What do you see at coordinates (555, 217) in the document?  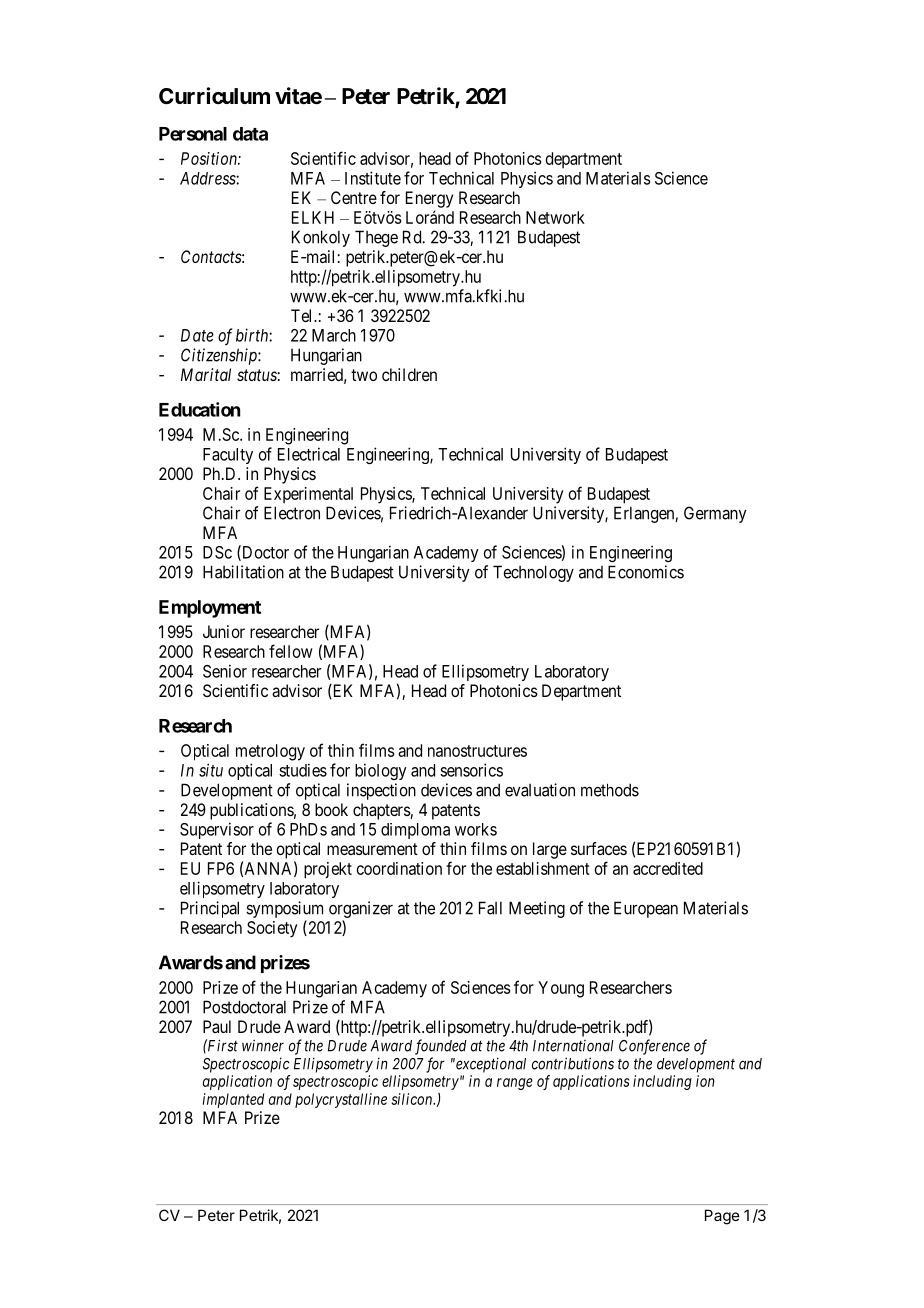 I see `Network` at bounding box center [555, 217].
